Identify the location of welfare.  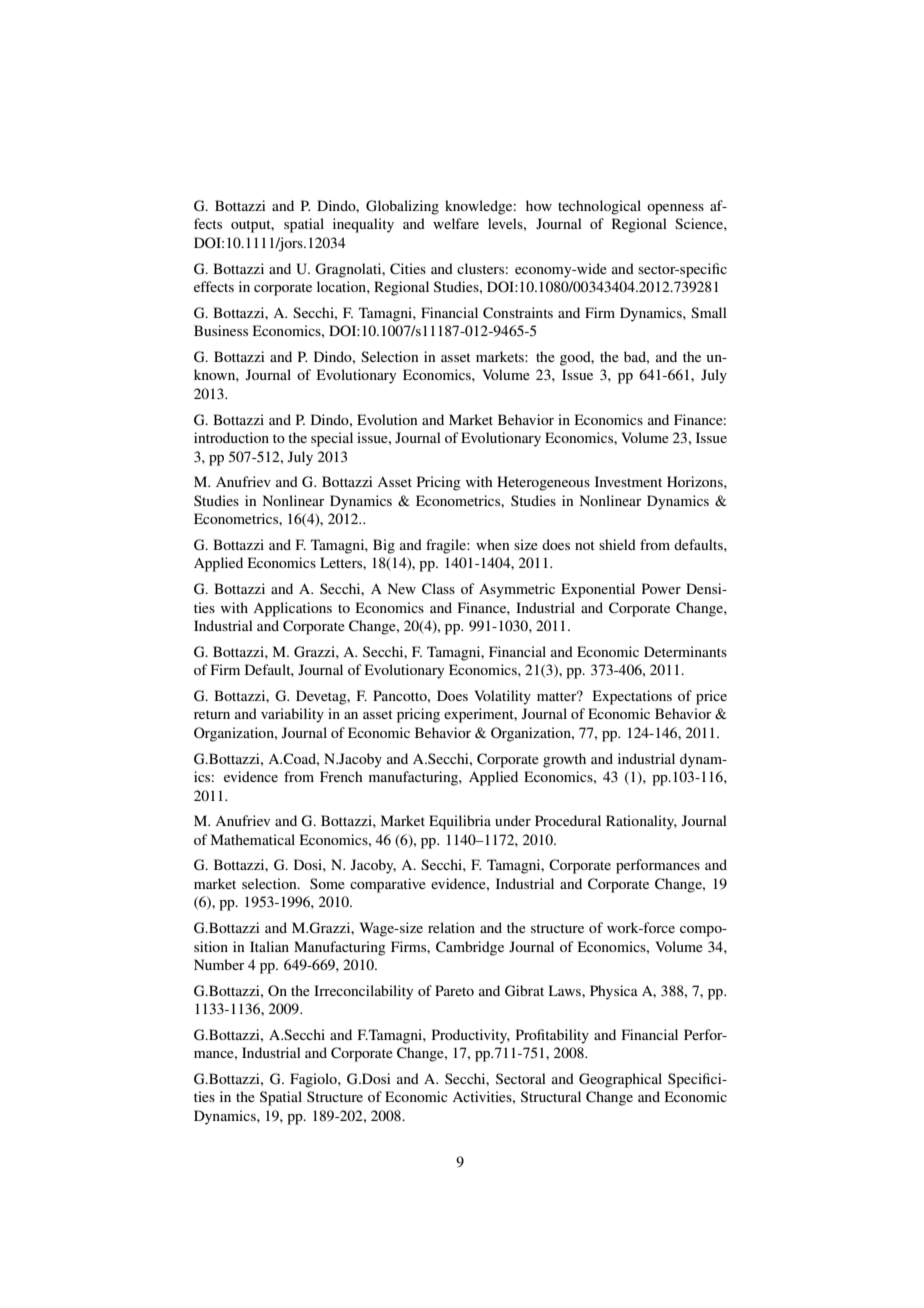
(456, 223).
